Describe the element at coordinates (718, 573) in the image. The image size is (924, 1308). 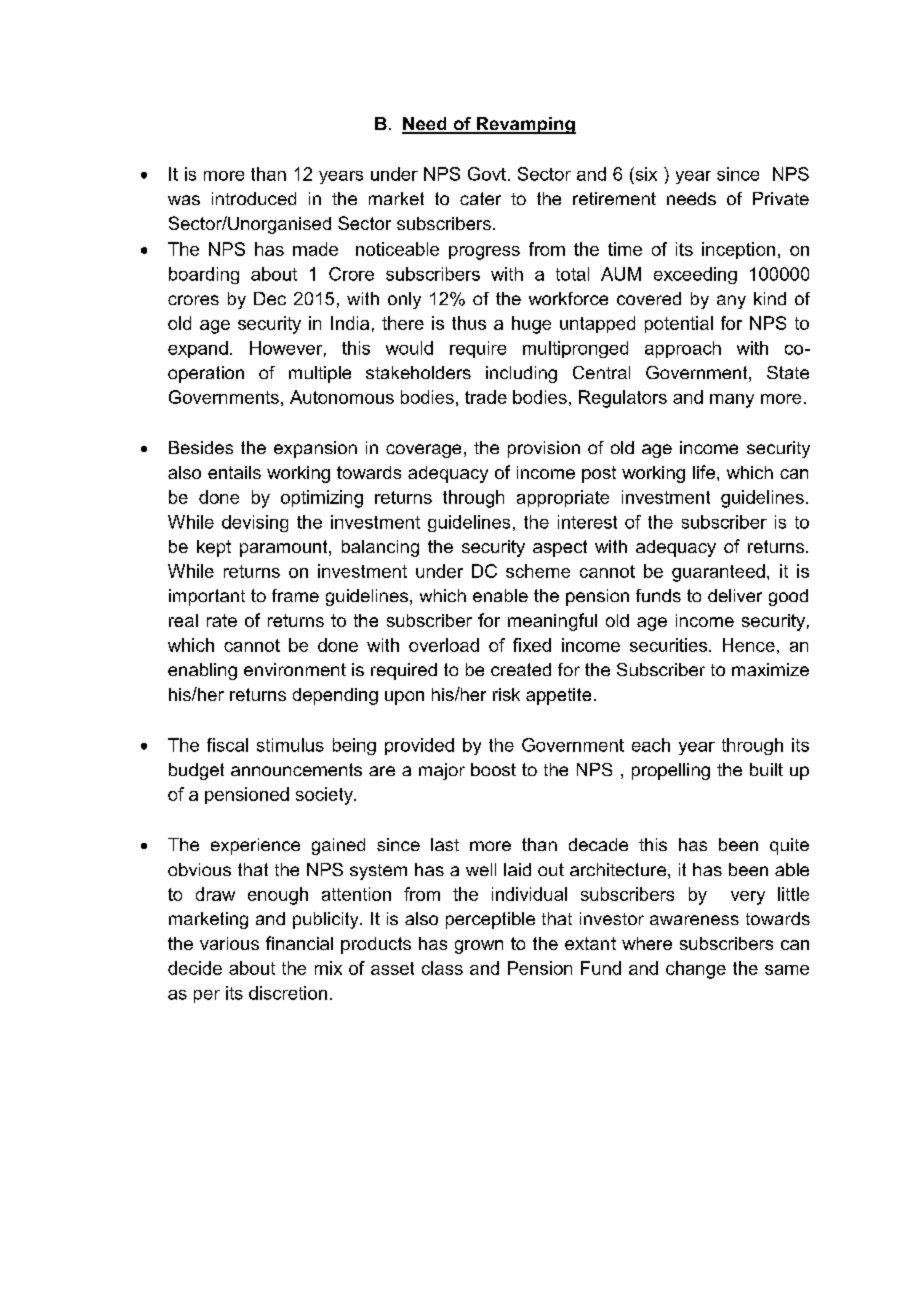
I see `guaranteed` at that location.
